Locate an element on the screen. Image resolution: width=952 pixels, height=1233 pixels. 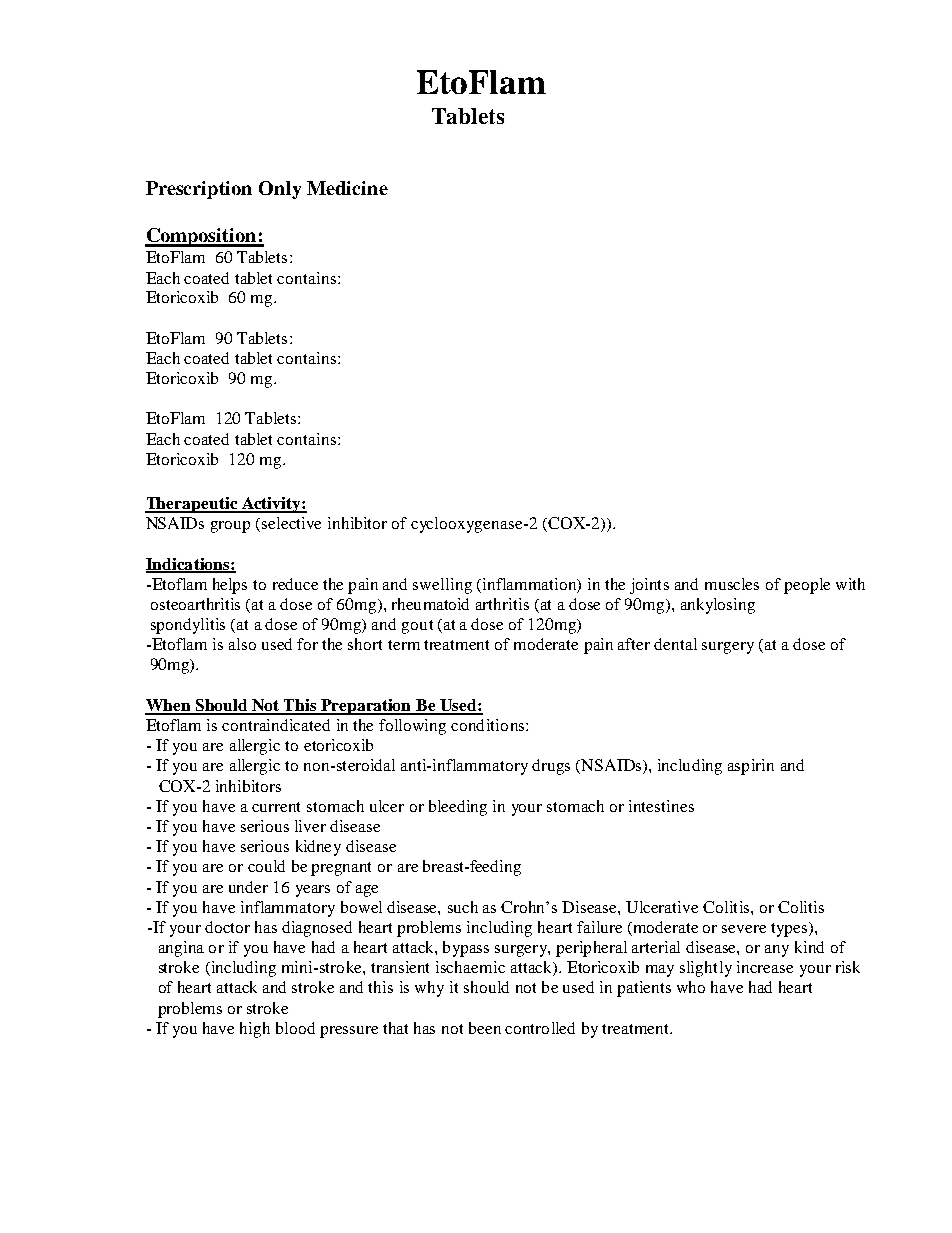
aspirin is located at coordinates (751, 767).
